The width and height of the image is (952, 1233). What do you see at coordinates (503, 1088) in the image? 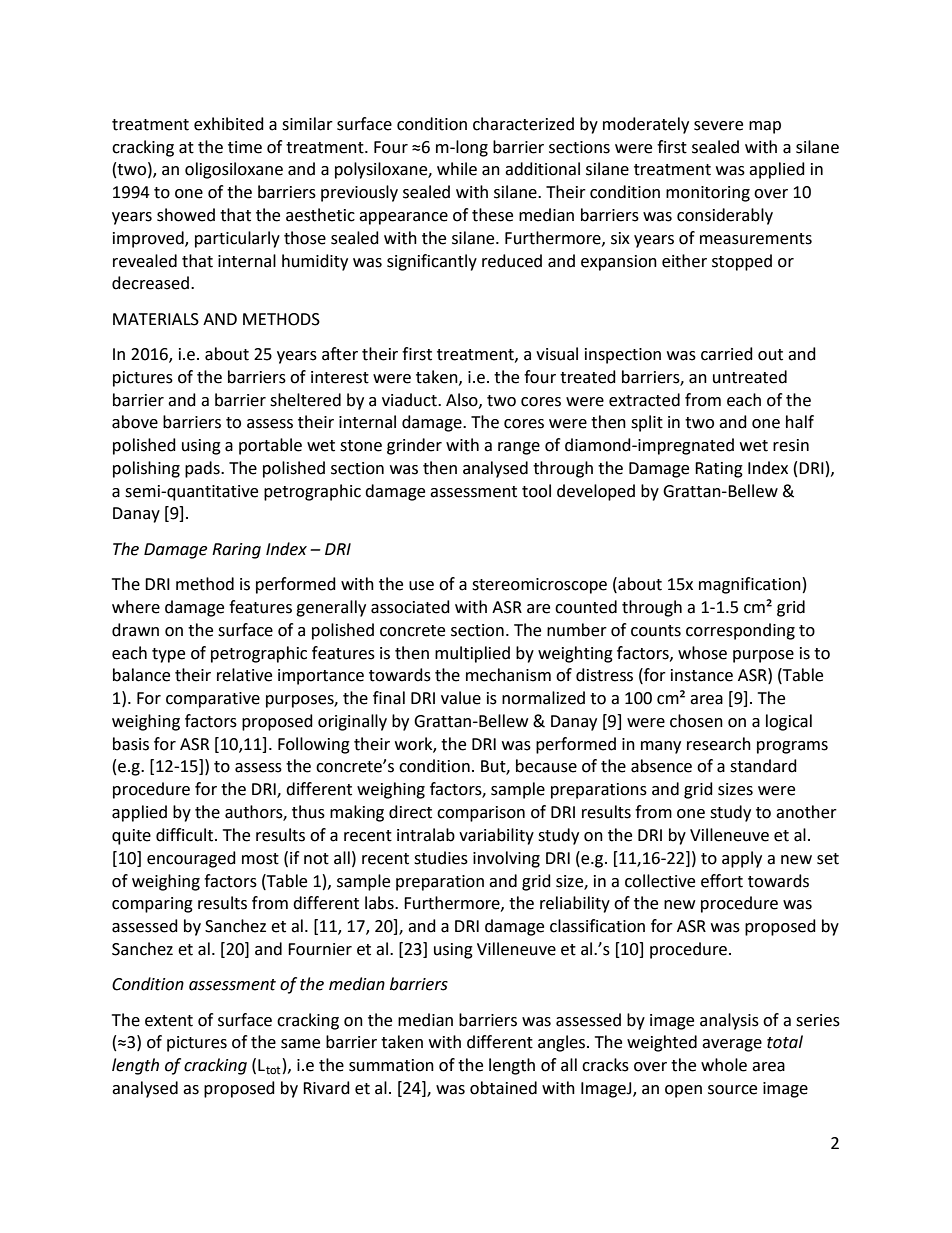
I see `obtained` at bounding box center [503, 1088].
